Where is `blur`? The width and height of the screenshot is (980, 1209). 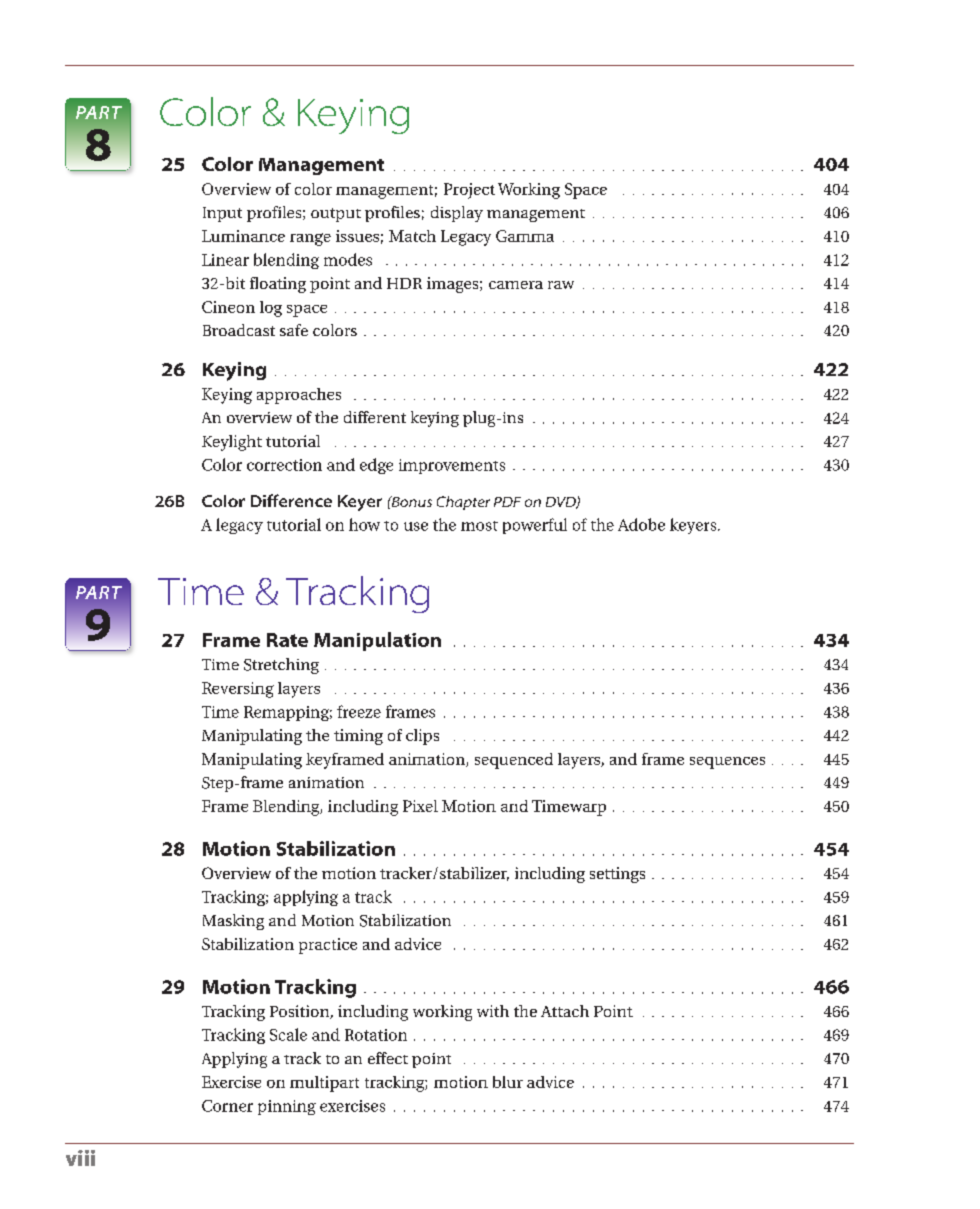 blur is located at coordinates (508, 1082).
